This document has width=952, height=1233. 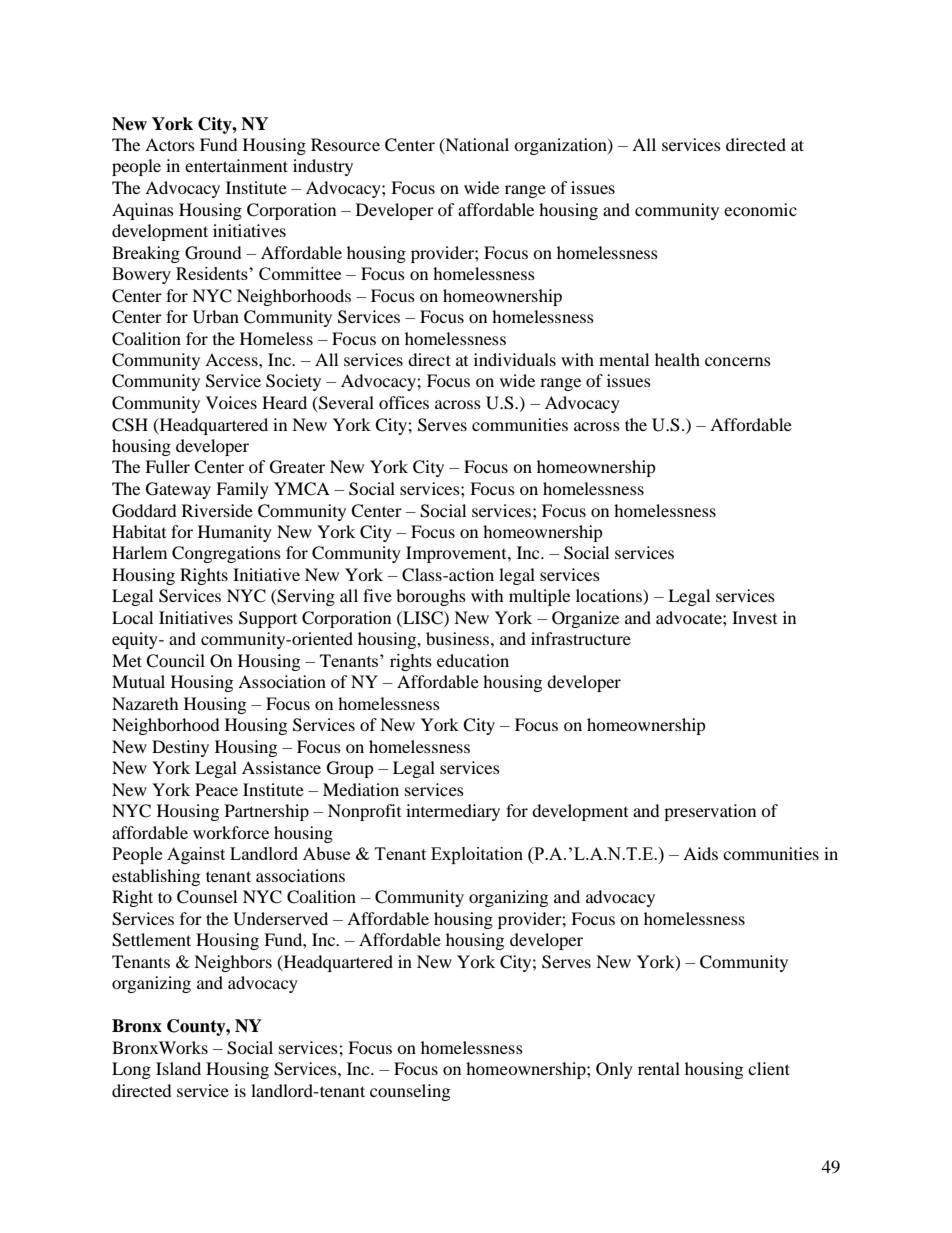 What do you see at coordinates (515, 359) in the document?
I see `individuals` at bounding box center [515, 359].
